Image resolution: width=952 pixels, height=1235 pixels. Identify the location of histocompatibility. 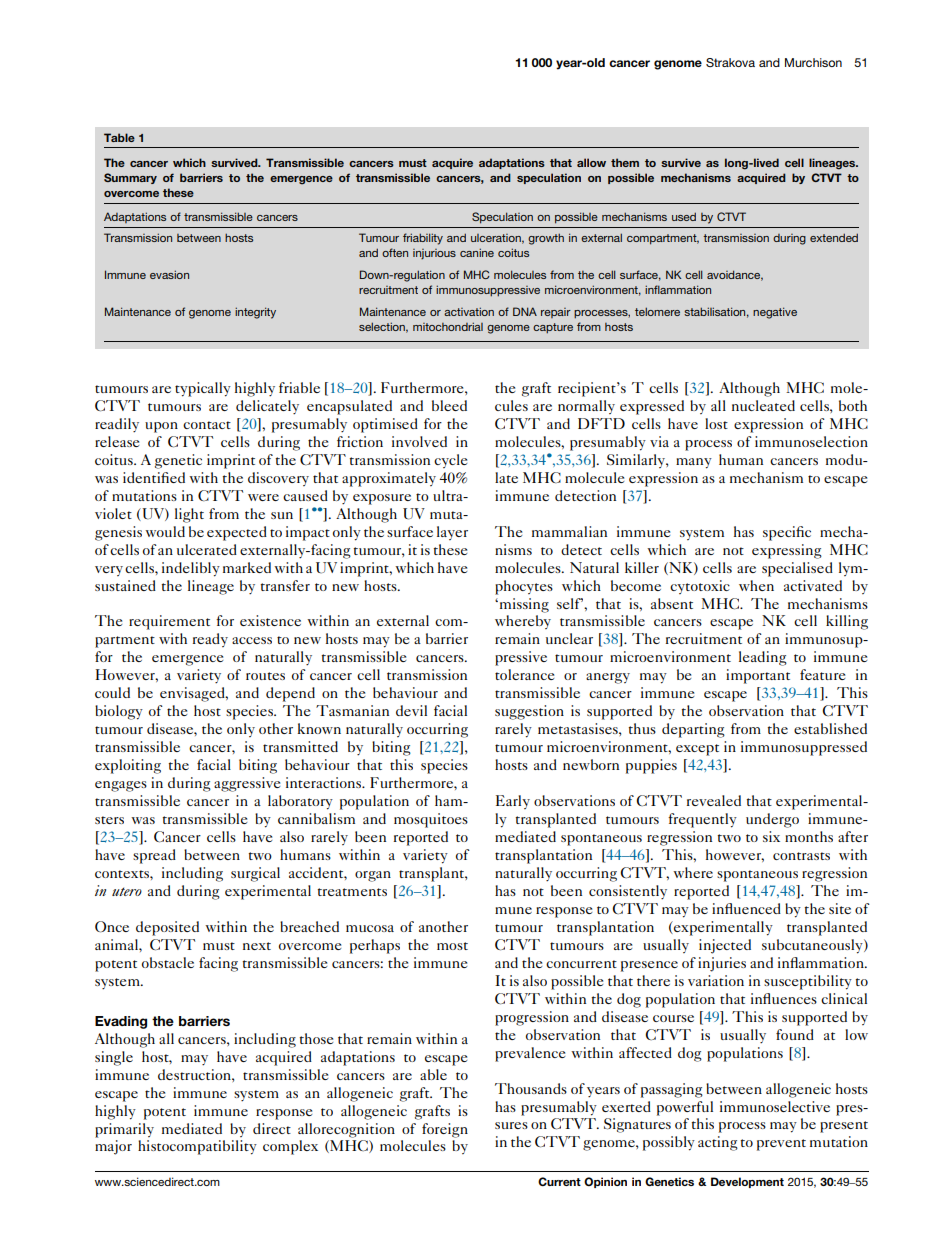
(197, 1147).
